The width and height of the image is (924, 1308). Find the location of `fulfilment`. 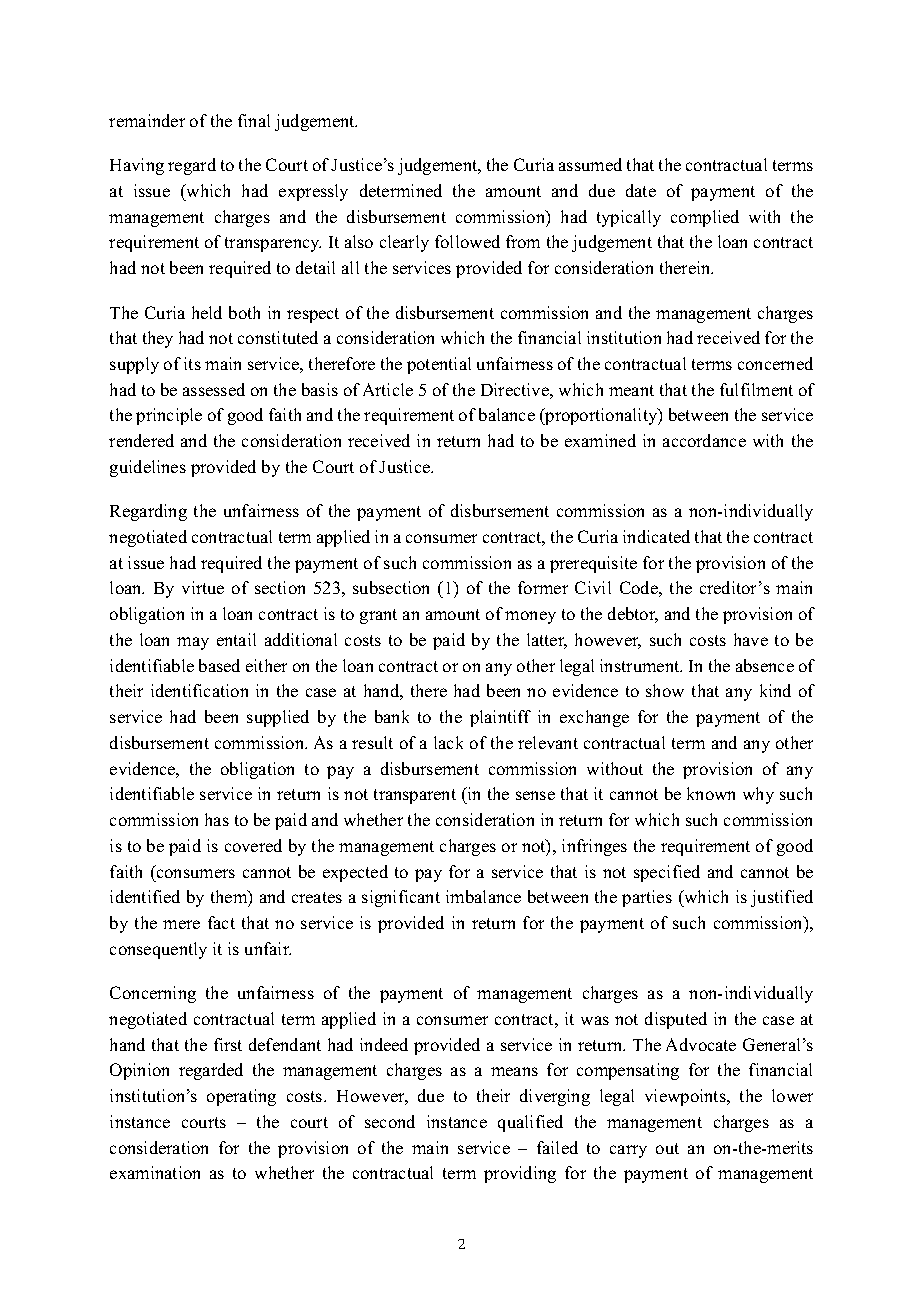

fulfilment is located at coordinates (756, 389).
